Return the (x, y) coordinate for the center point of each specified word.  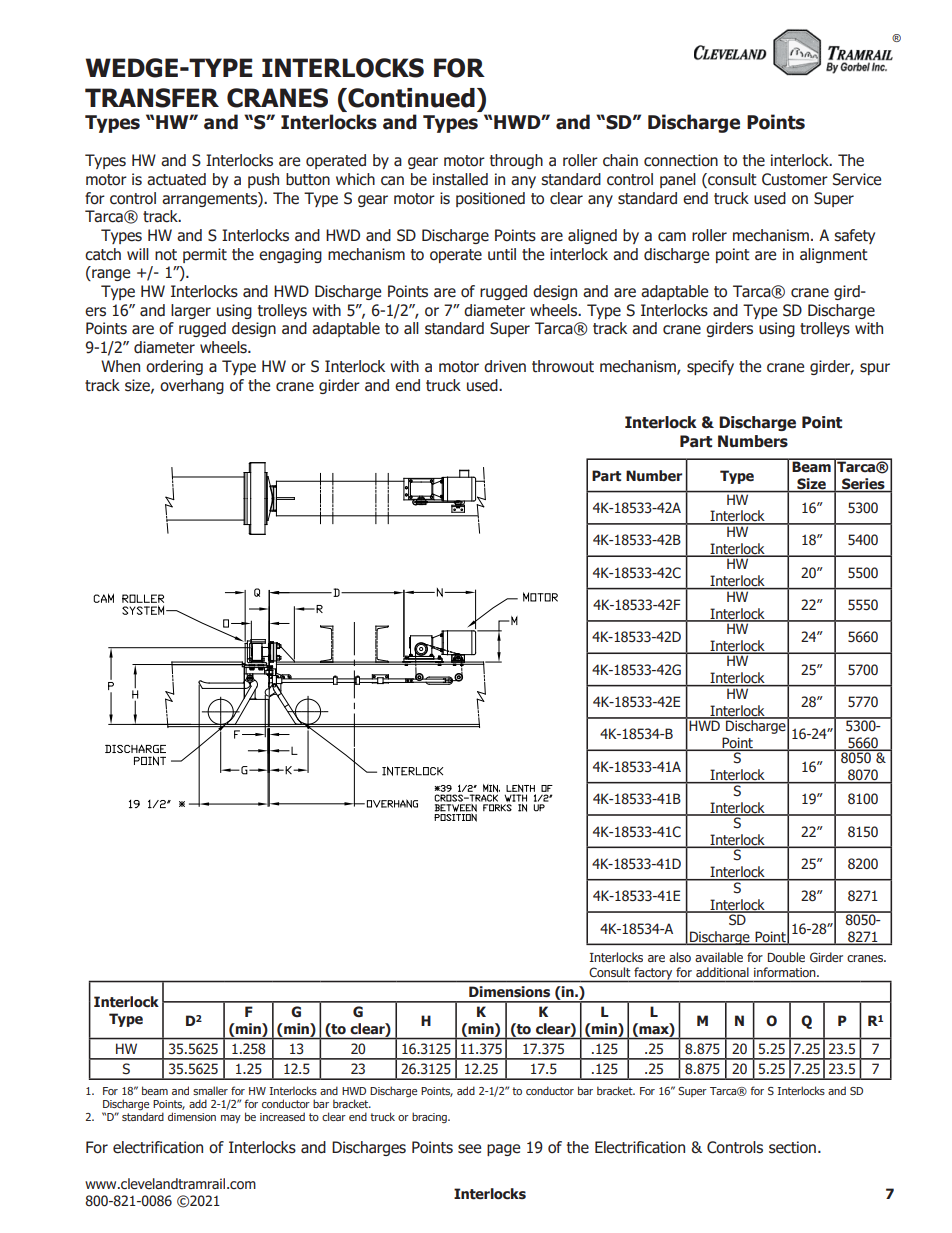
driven (505, 366)
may (231, 1119)
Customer (795, 179)
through (516, 161)
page (503, 1150)
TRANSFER (152, 98)
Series (863, 485)
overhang (192, 386)
